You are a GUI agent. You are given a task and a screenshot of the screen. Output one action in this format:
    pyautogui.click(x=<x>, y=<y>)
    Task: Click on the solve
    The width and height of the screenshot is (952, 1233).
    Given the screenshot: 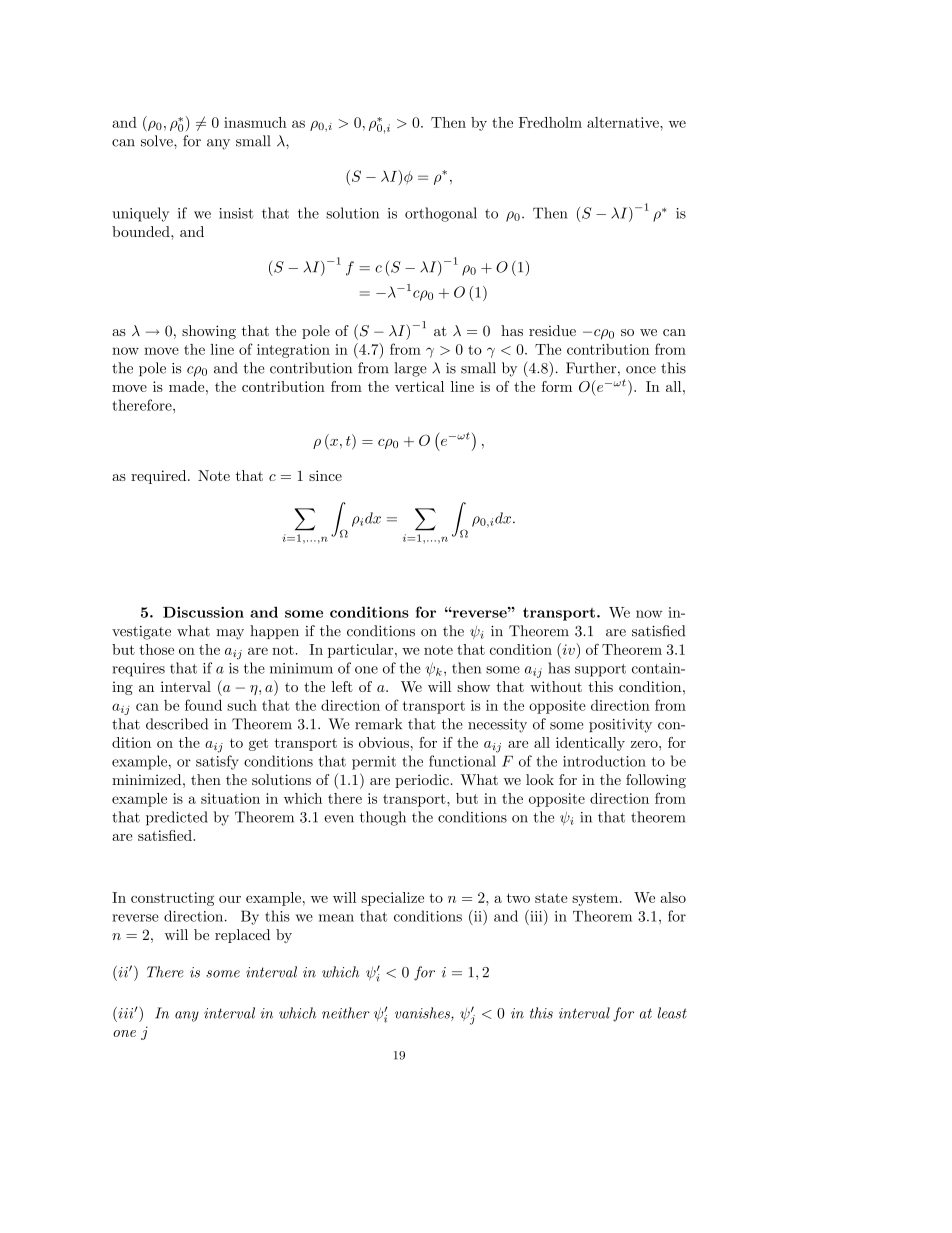 What is the action you would take?
    pyautogui.click(x=158, y=141)
